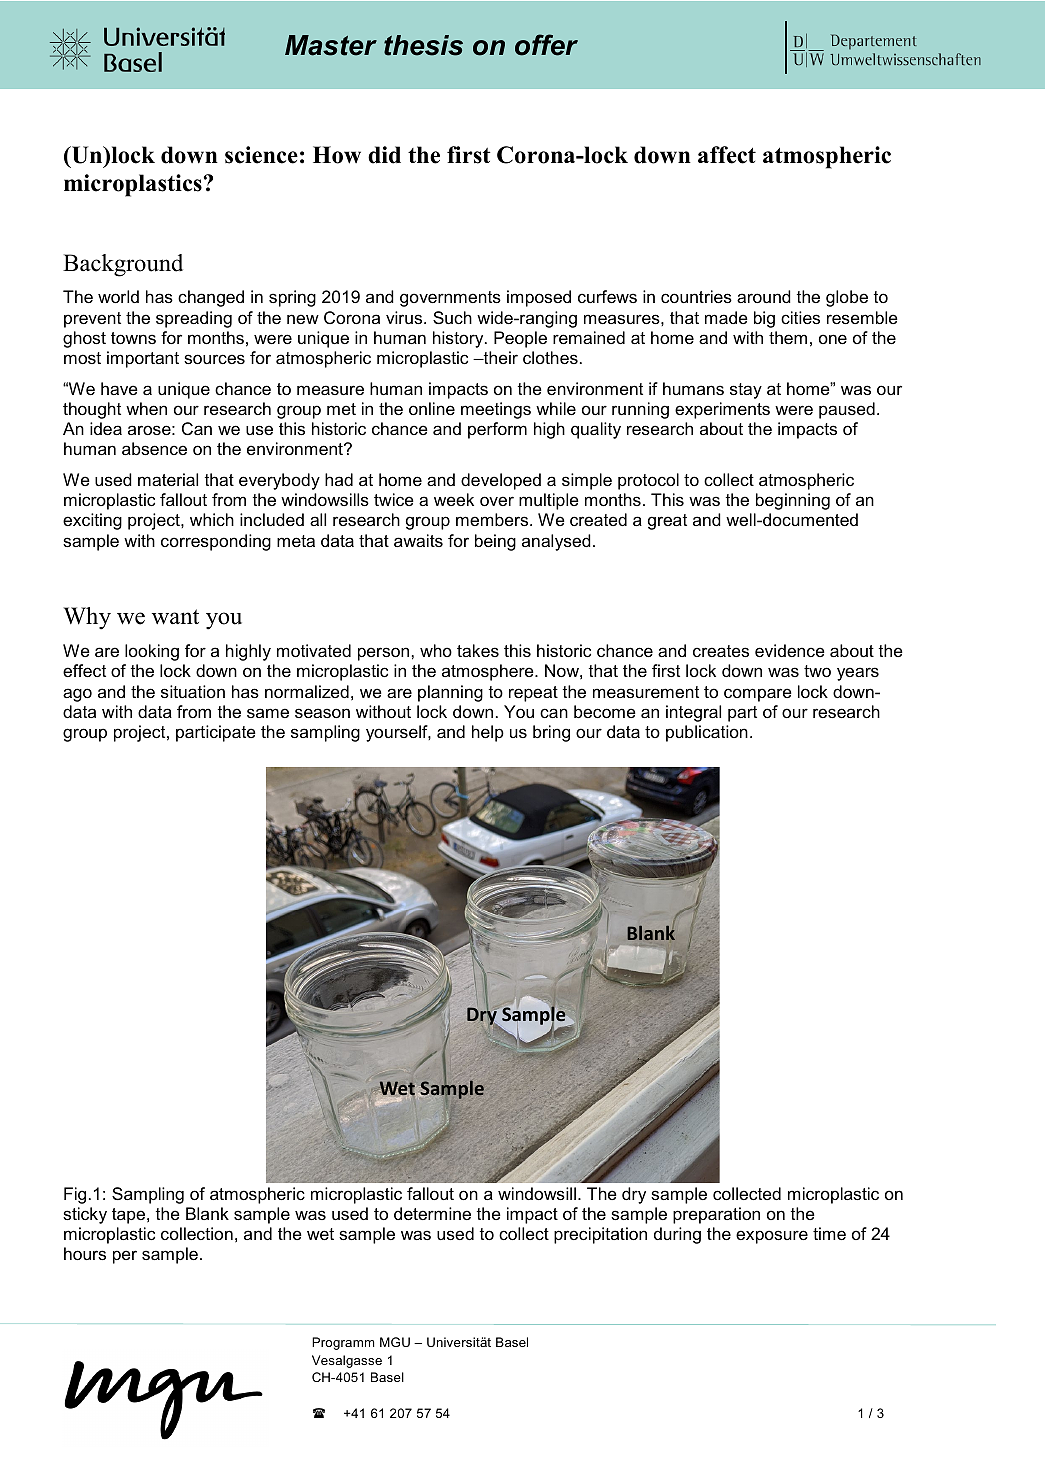  Describe the element at coordinates (146, 408) in the screenshot. I see `when` at that location.
